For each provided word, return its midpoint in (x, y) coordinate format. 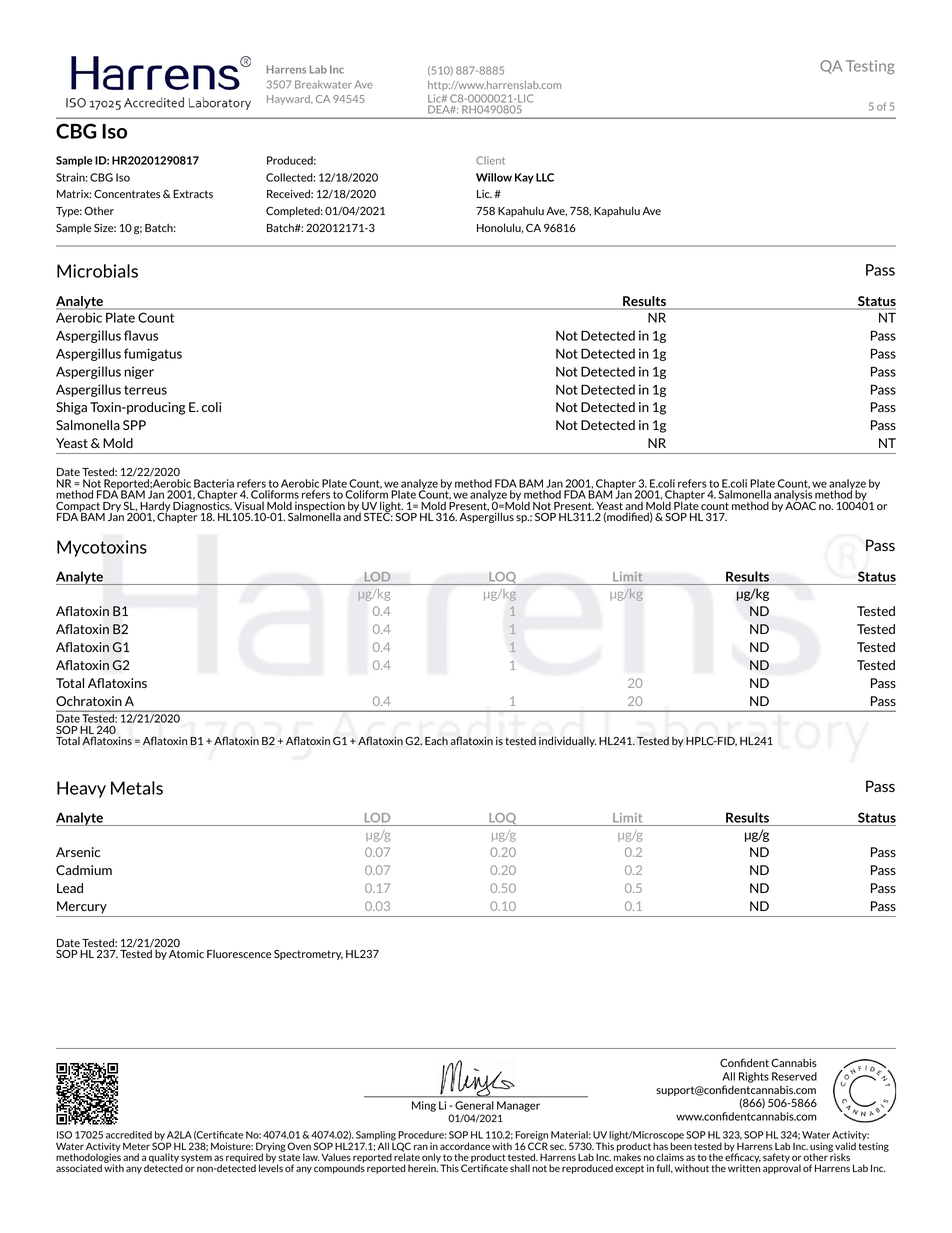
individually (567, 741)
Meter (136, 1146)
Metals (137, 788)
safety (776, 1158)
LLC (545, 177)
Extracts (193, 194)
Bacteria (214, 483)
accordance (465, 1146)
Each (436, 740)
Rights (754, 1077)
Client (490, 160)
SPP (134, 425)
